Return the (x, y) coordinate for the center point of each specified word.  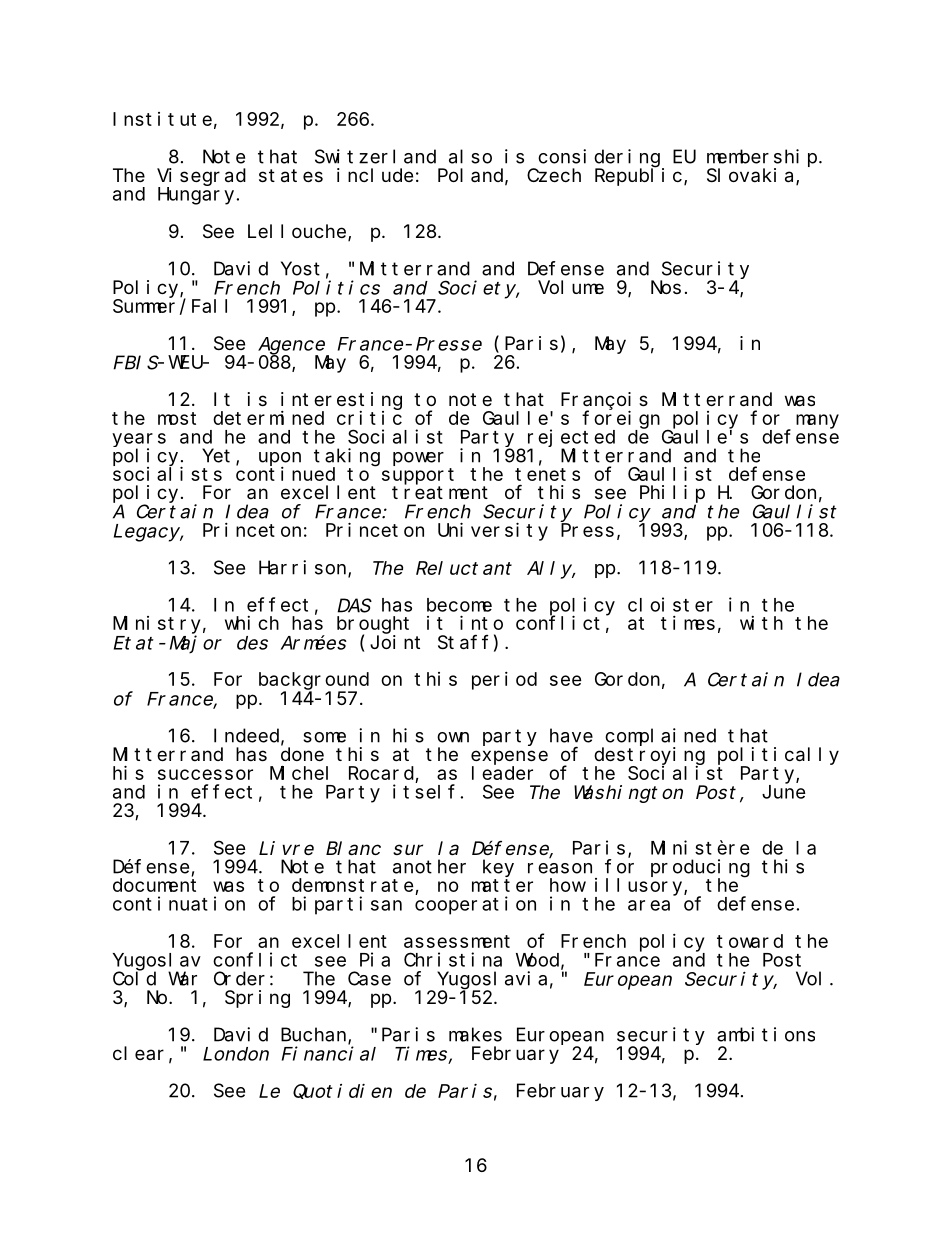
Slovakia (752, 176)
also (470, 156)
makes (475, 1034)
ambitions (766, 1034)
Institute (162, 119)
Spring (257, 999)
